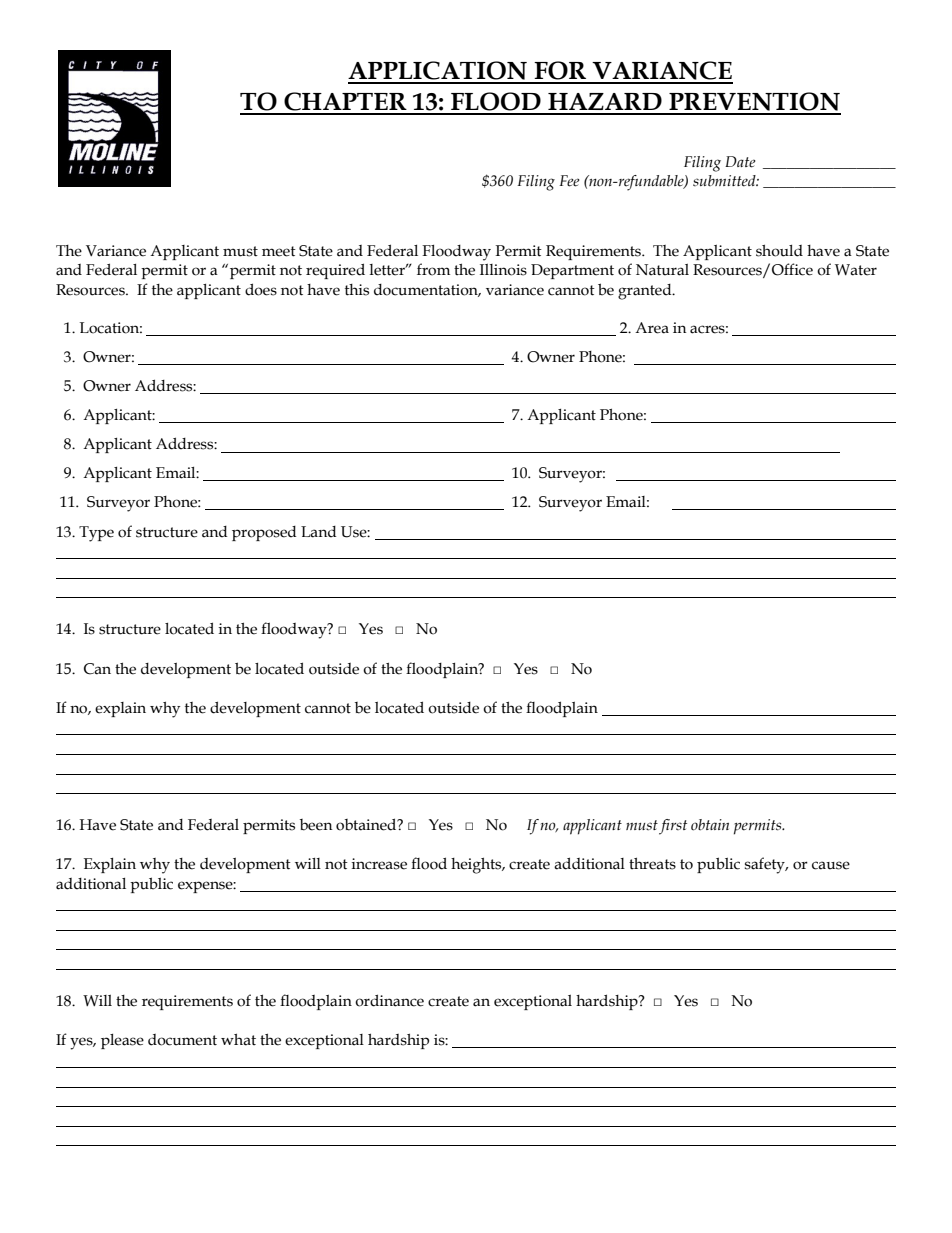 The image size is (952, 1233). I want to click on meet, so click(279, 251).
